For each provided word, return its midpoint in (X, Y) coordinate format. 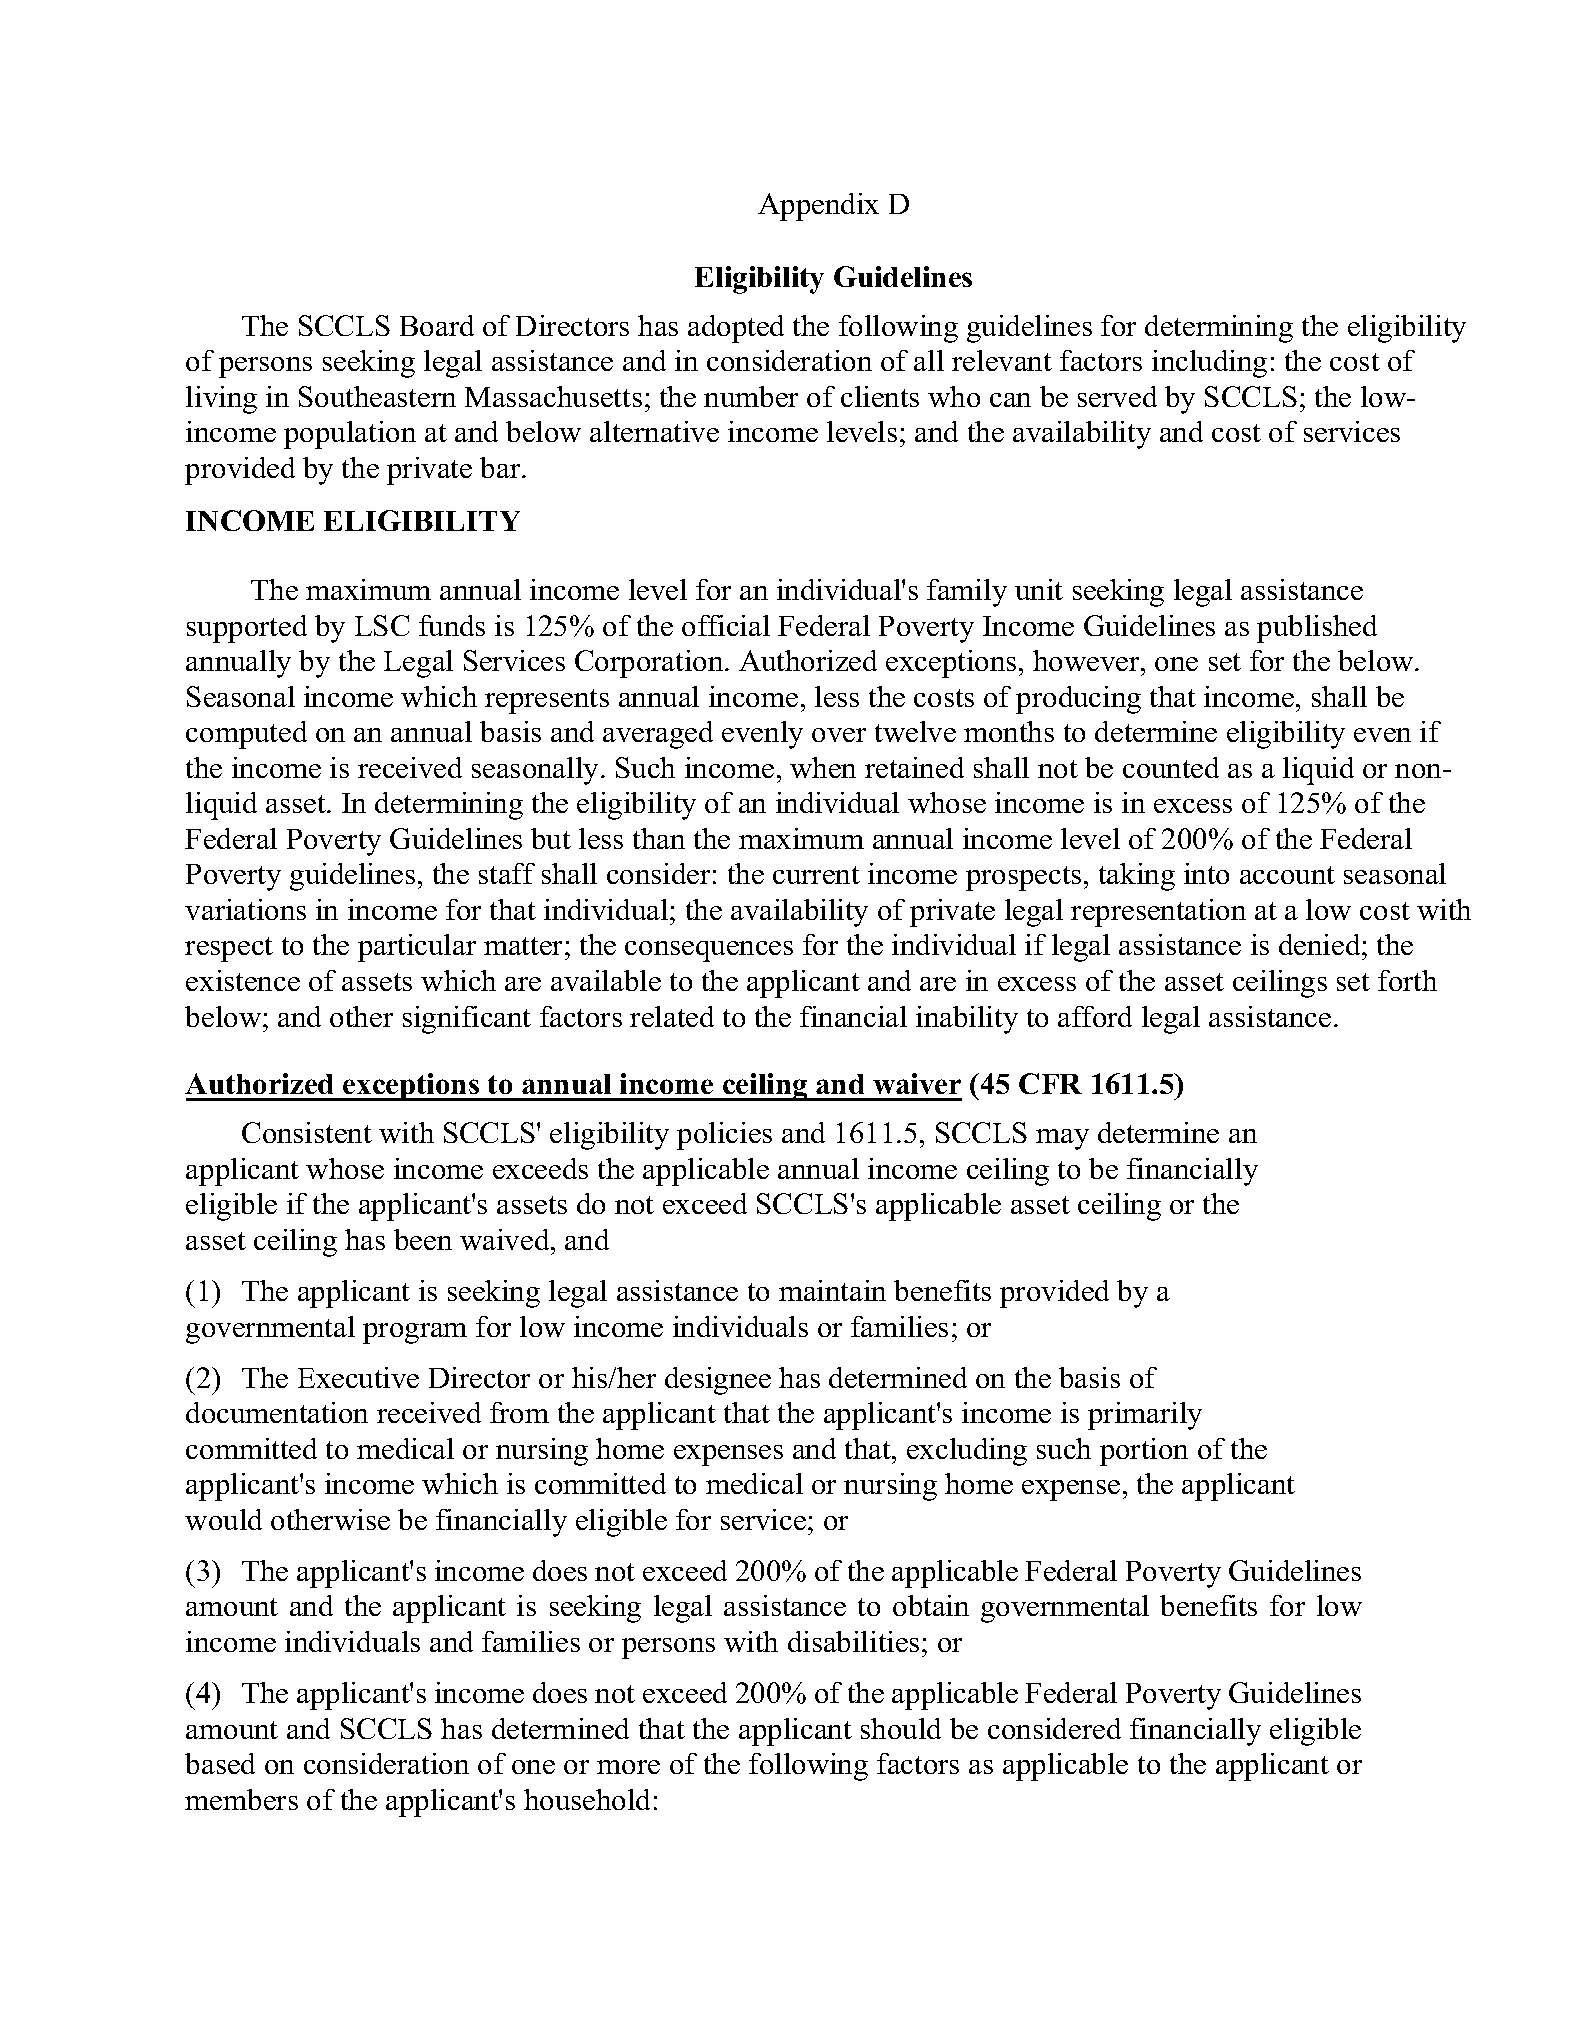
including (1209, 364)
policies (724, 1136)
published (1317, 629)
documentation (277, 1412)
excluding (967, 1452)
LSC (382, 625)
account (1287, 875)
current (816, 875)
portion (1144, 1452)
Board (437, 325)
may (1062, 1139)
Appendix (818, 207)
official (726, 625)
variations (245, 909)
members (241, 1799)
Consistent (307, 1132)
